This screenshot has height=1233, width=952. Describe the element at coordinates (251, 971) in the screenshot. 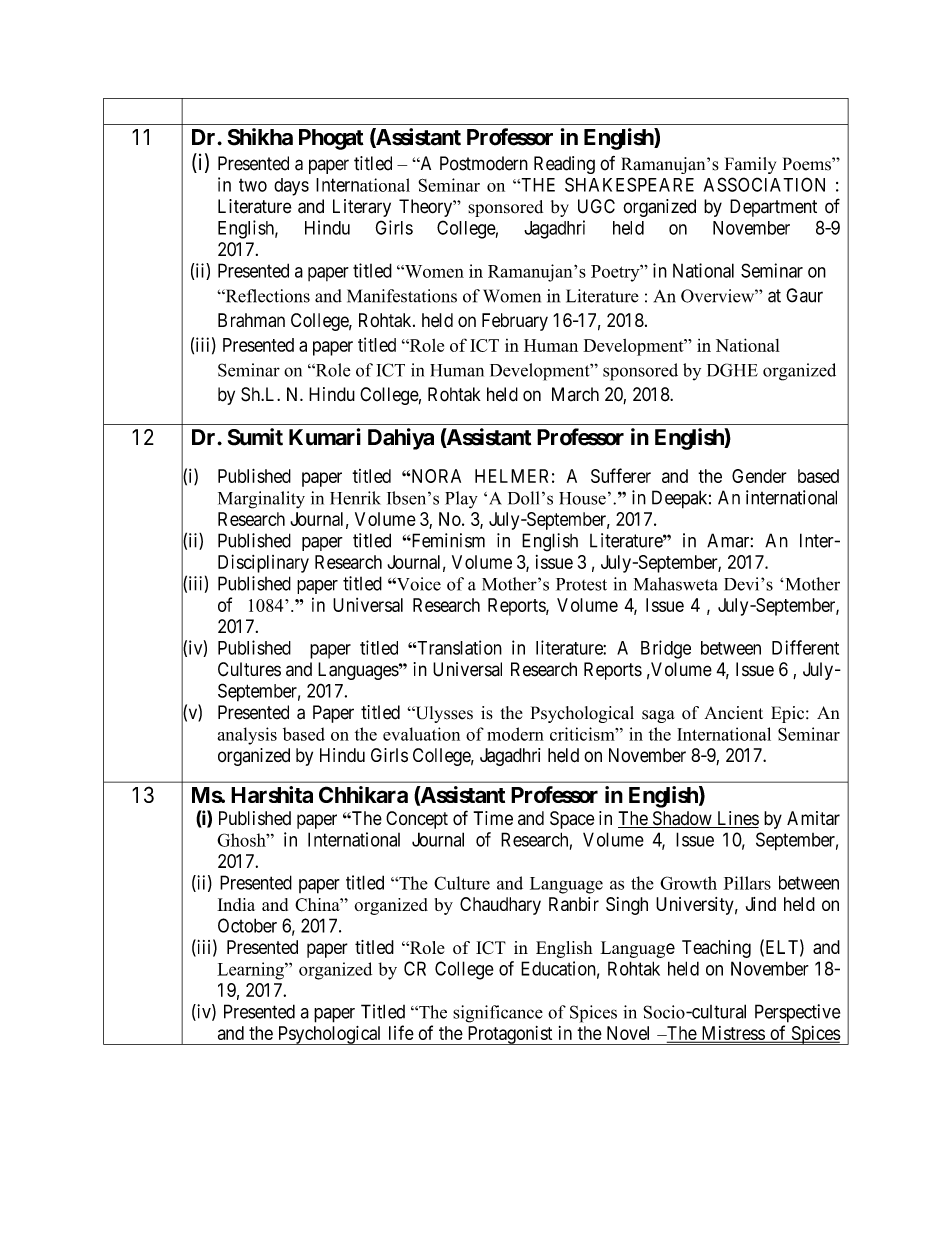

I see `Learning` at that location.
